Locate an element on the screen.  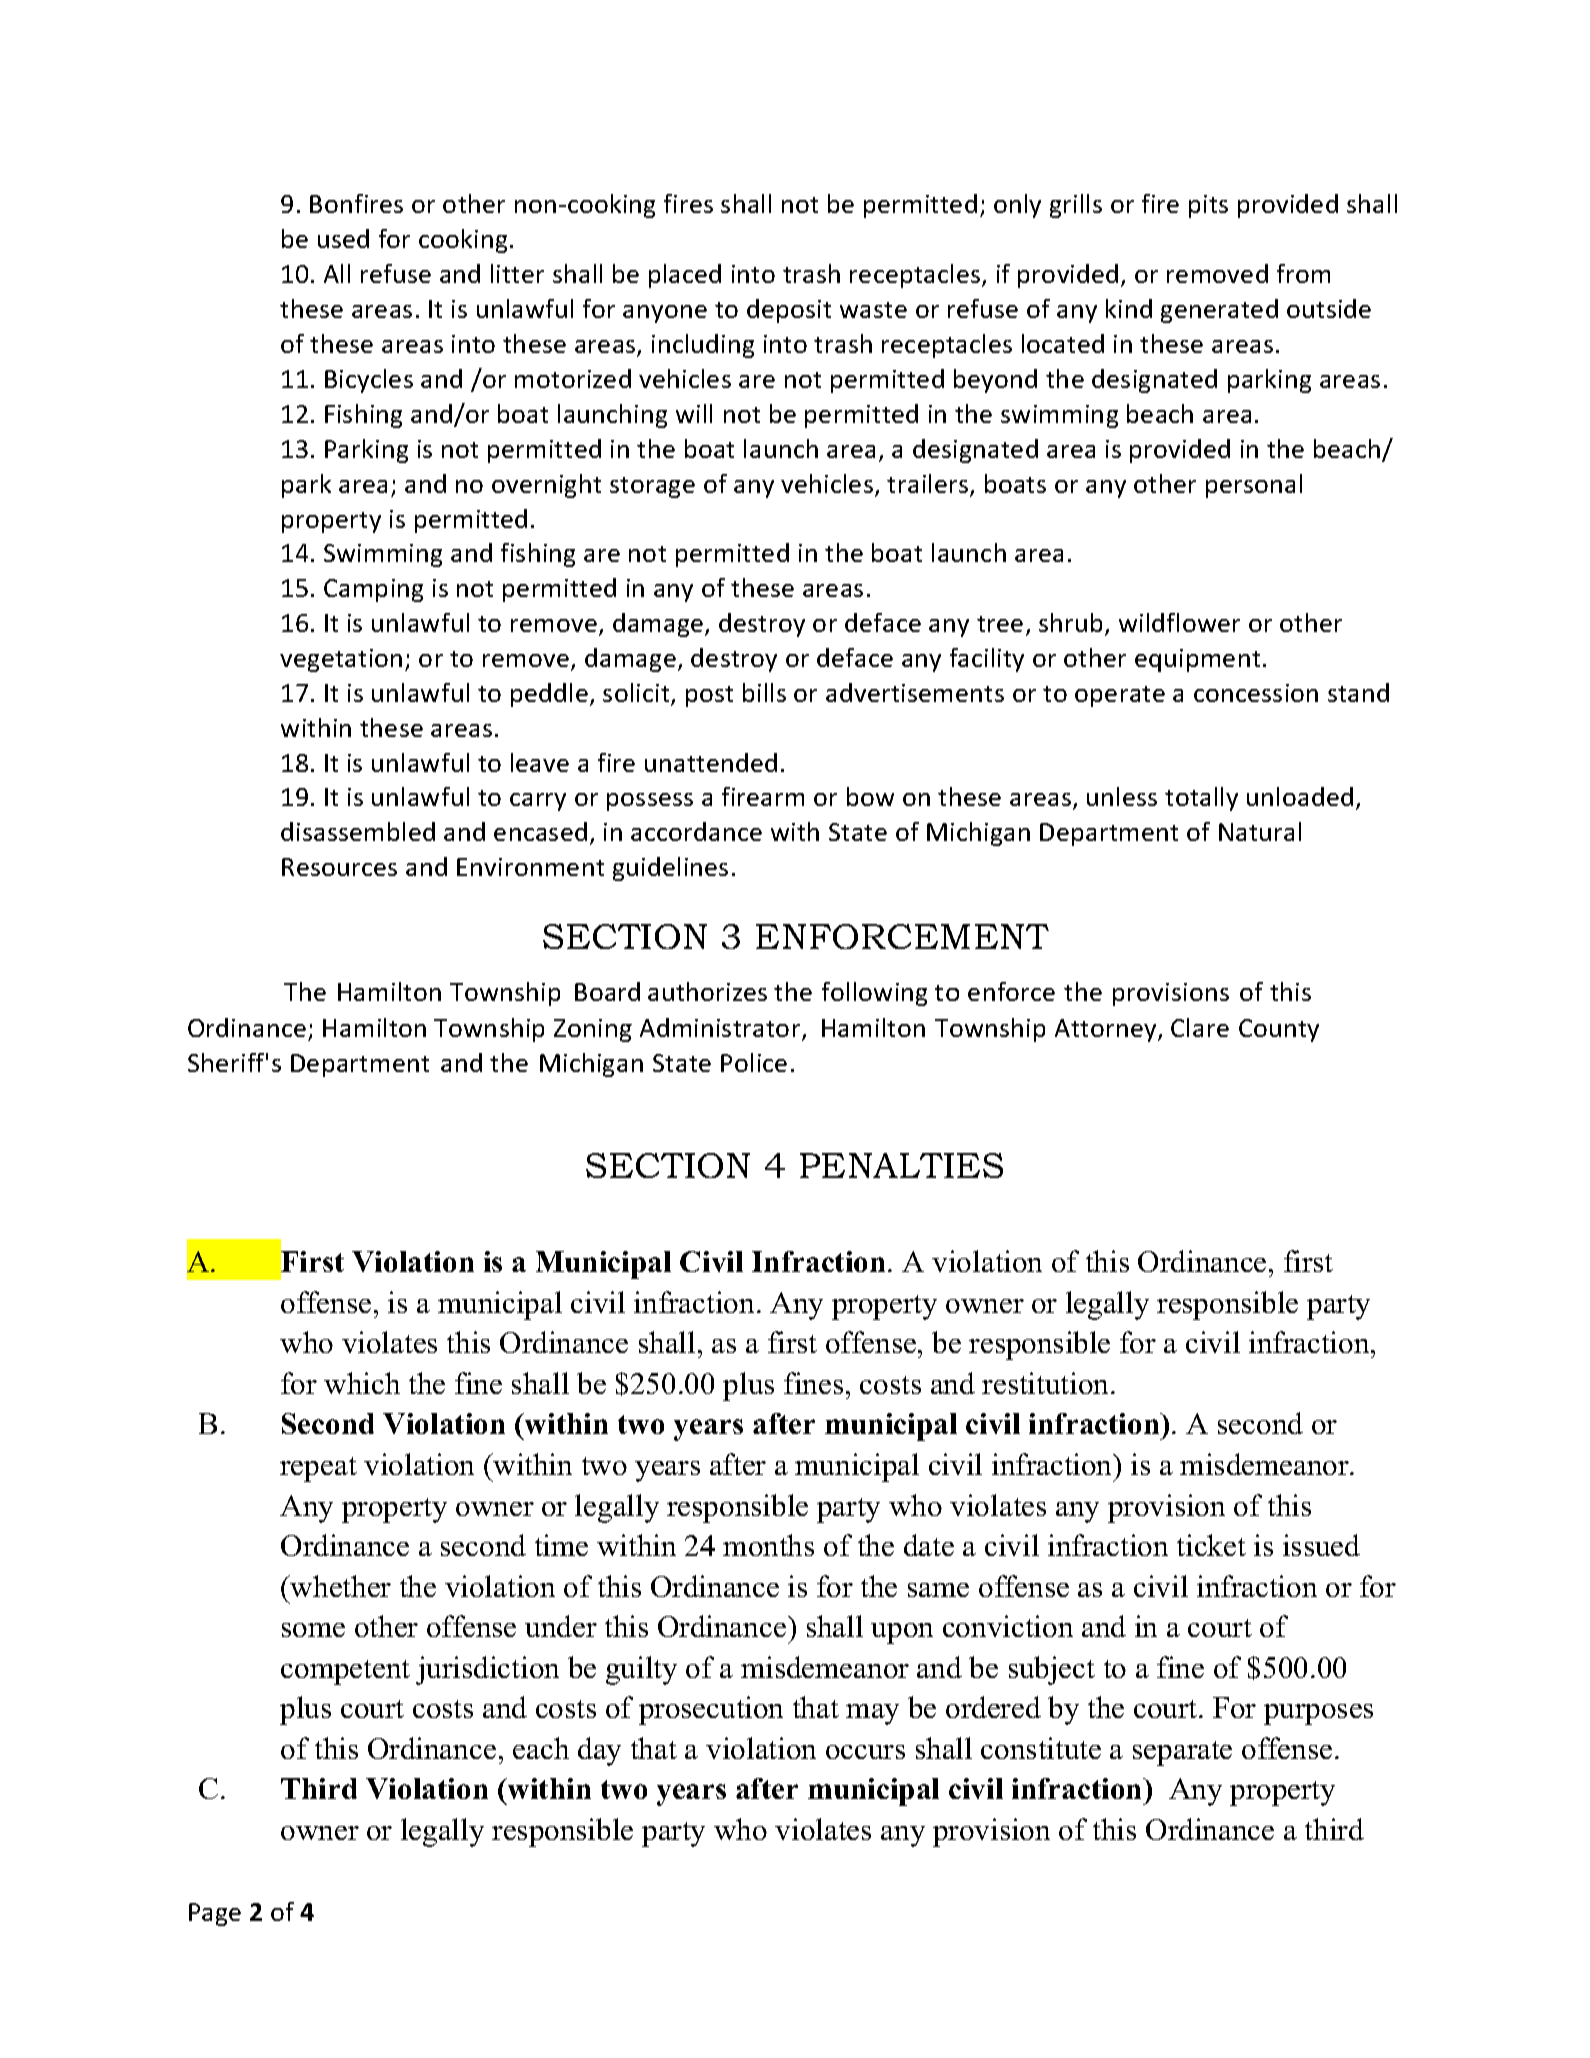
equipment is located at coordinates (1197, 660).
